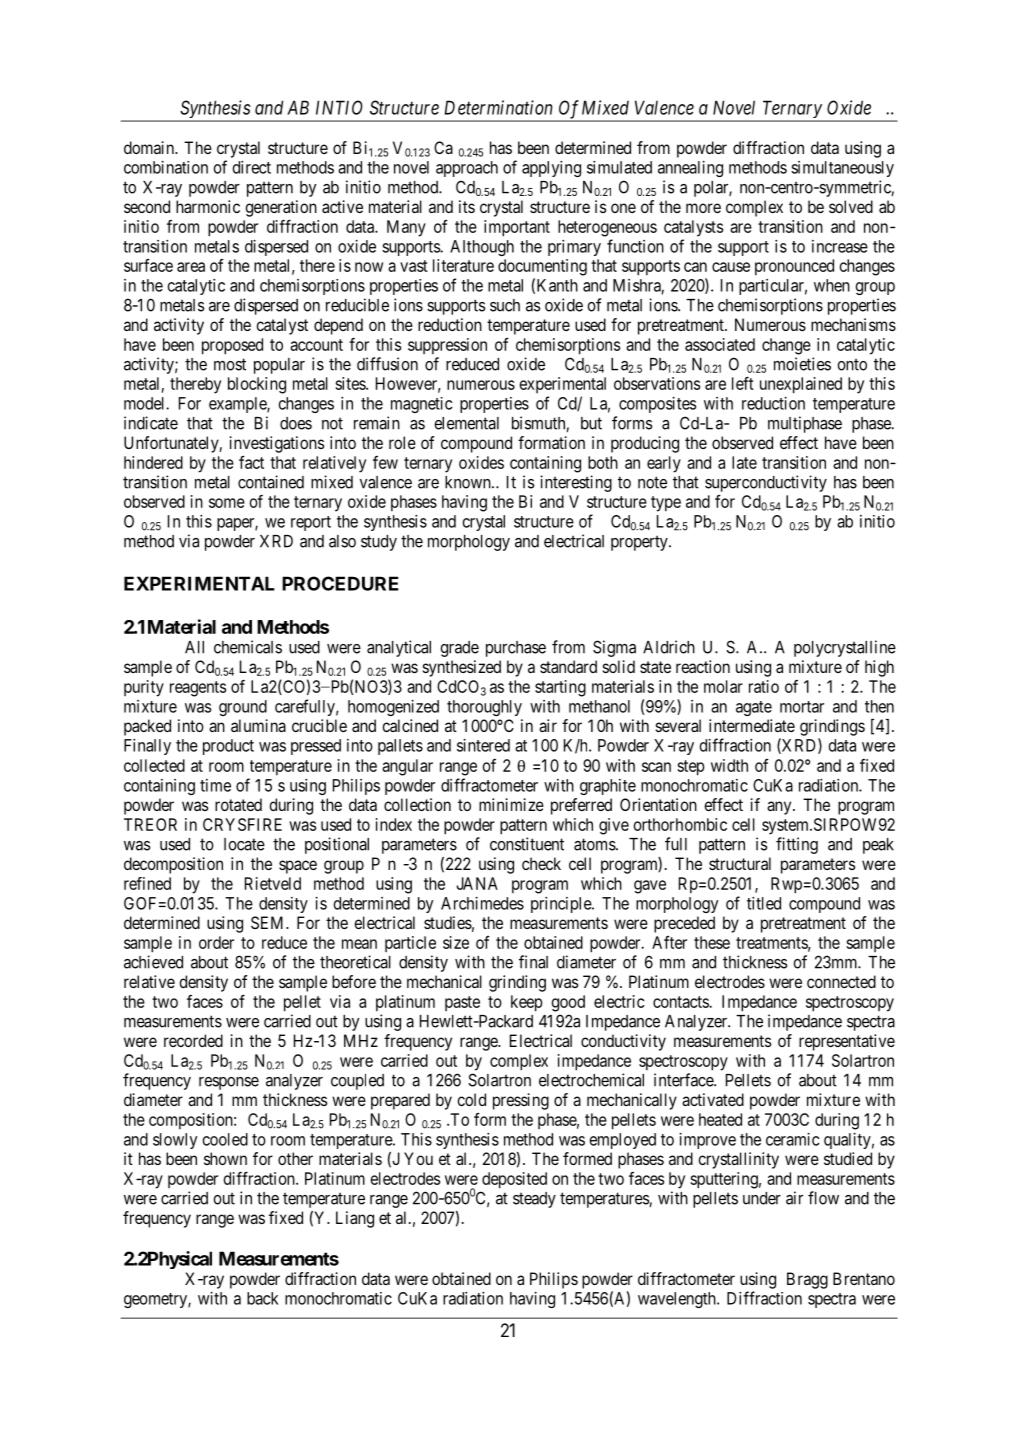 The image size is (1018, 1439). I want to click on Determination, so click(498, 107).
